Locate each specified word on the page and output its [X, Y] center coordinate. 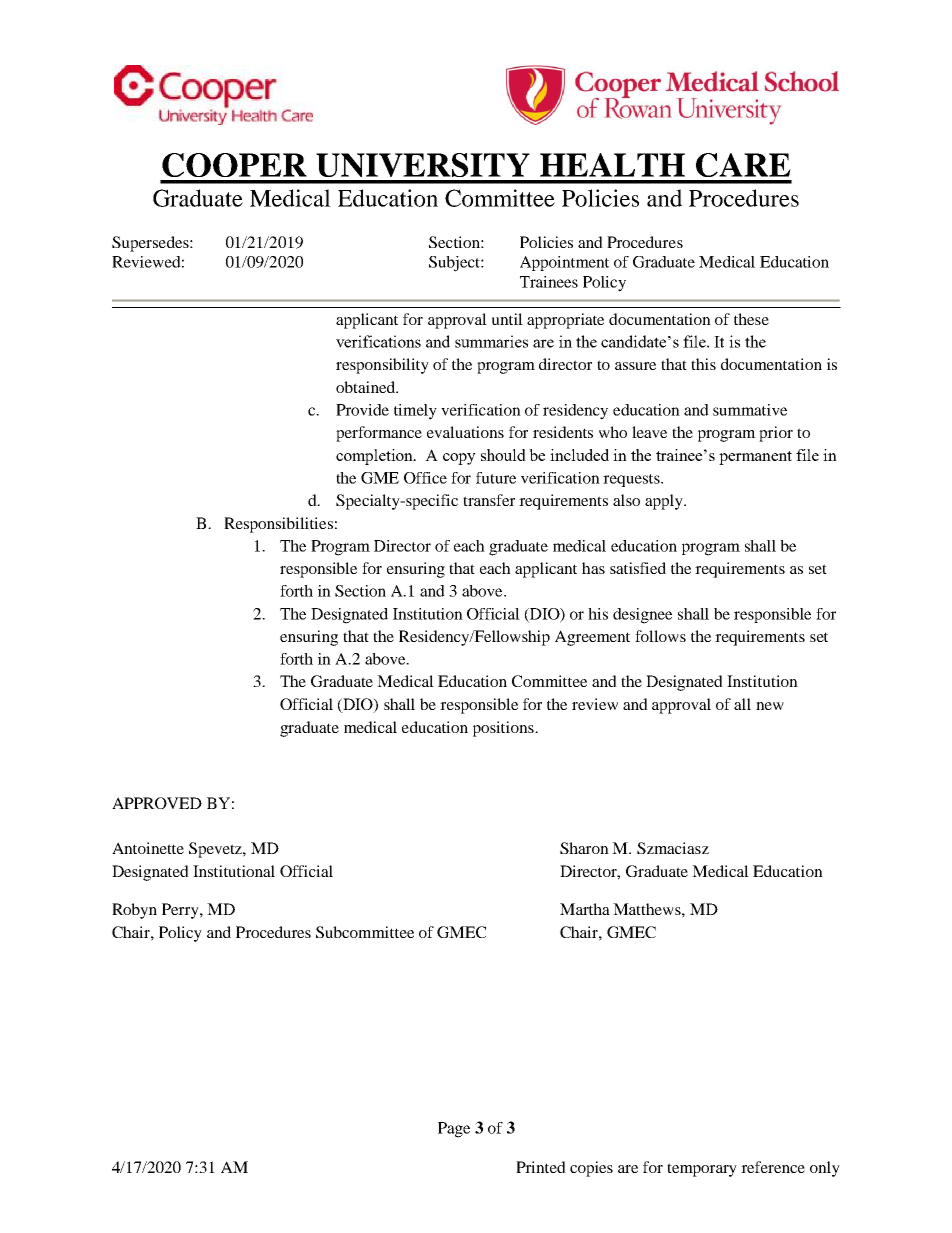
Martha [585, 909]
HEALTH [612, 165]
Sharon [584, 848]
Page [454, 1130]
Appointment [564, 263]
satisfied [638, 568]
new [770, 706]
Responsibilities [278, 525]
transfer [489, 500]
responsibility [382, 366]
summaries [491, 341]
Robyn [134, 911]
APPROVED [157, 803]
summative [750, 410]
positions [504, 729]
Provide [362, 410]
